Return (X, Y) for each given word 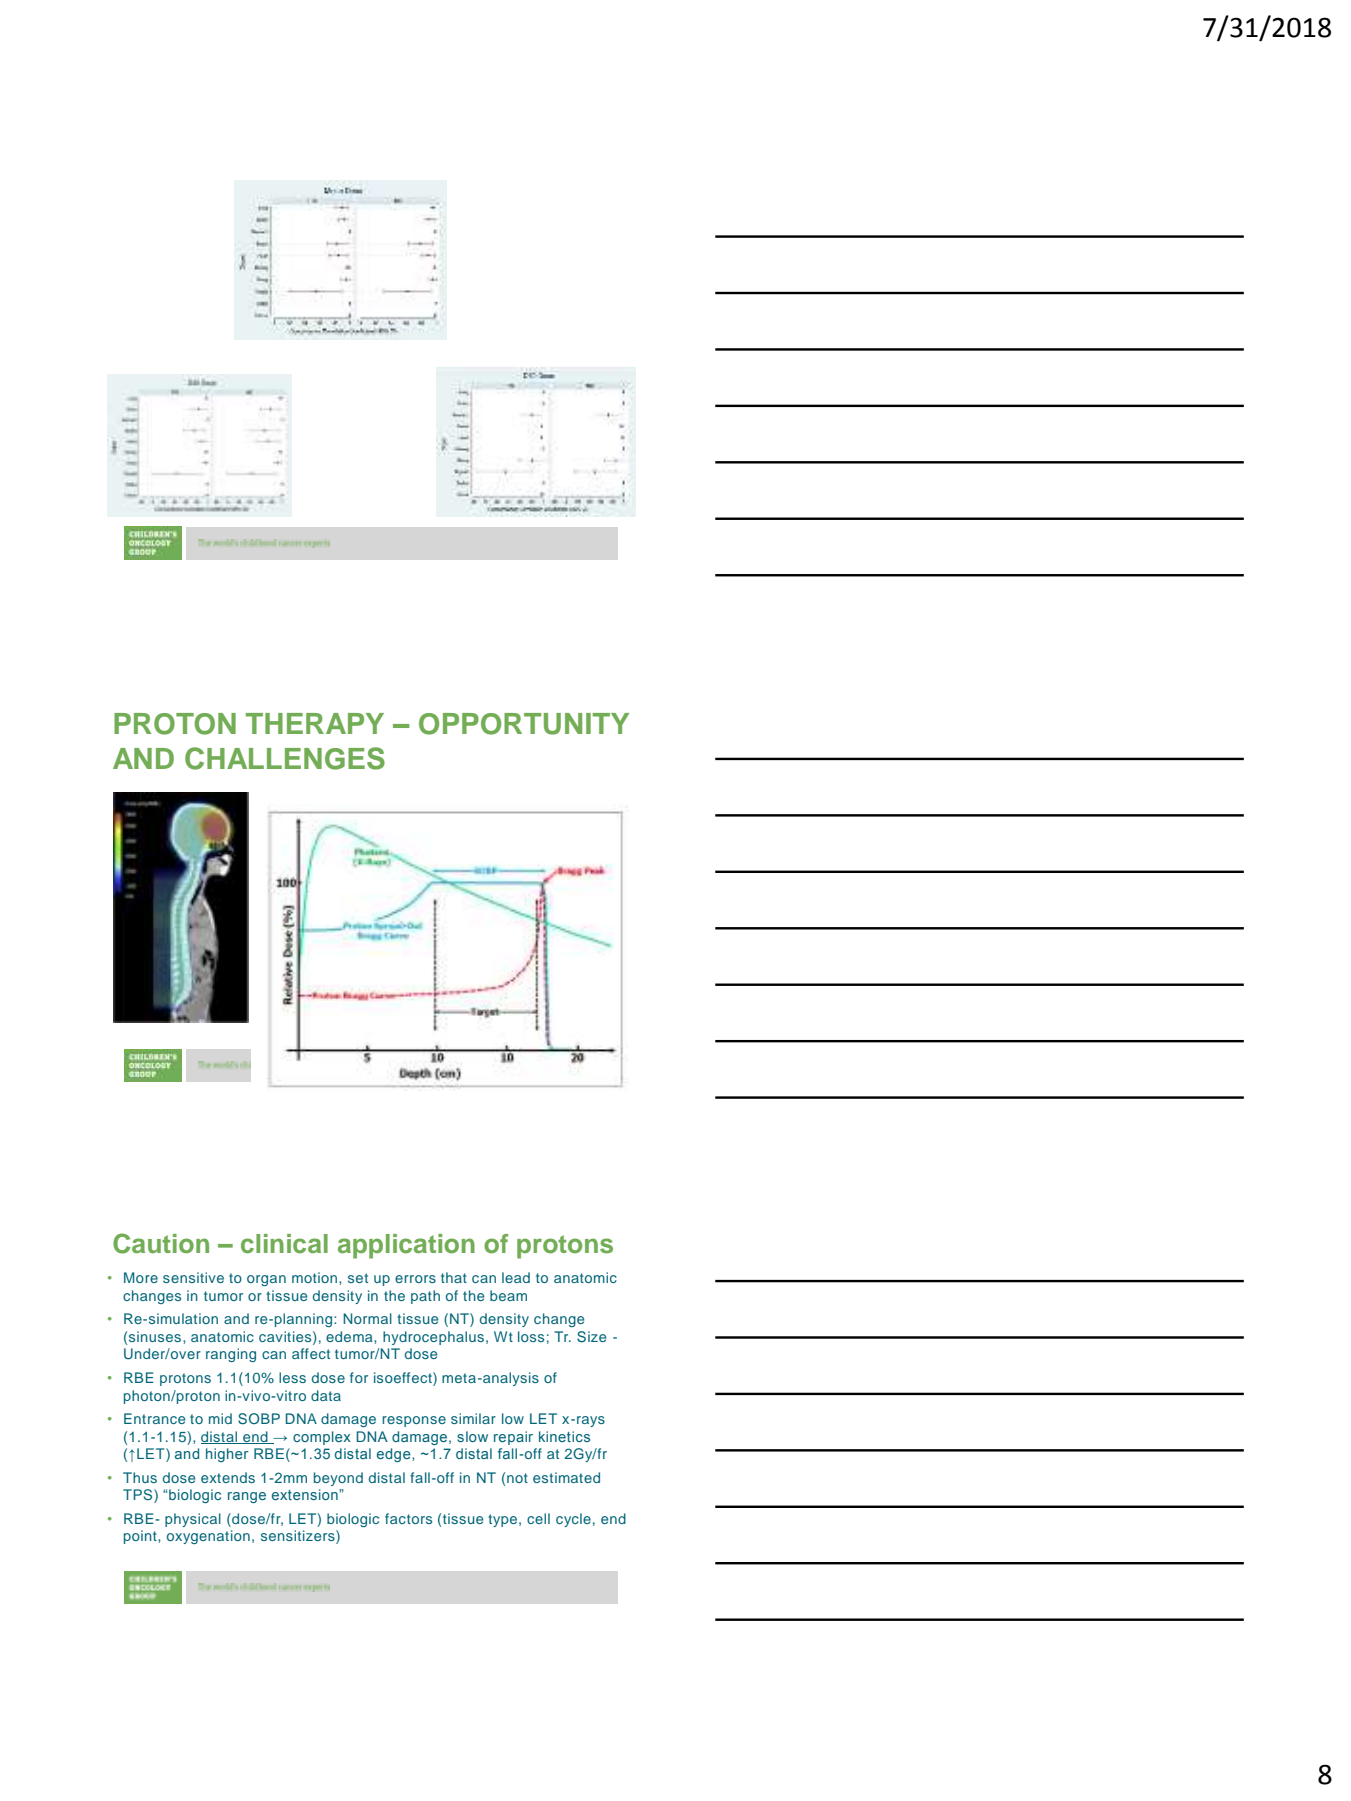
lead (516, 1277)
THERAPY (315, 723)
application (406, 1246)
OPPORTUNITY (524, 724)
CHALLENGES (285, 758)
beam (508, 1295)
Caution (161, 1243)
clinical (284, 1244)
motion (316, 1277)
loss (531, 1336)
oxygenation (208, 1537)
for (359, 1377)
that (454, 1277)
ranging (231, 1355)
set (358, 1278)
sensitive (193, 1277)
